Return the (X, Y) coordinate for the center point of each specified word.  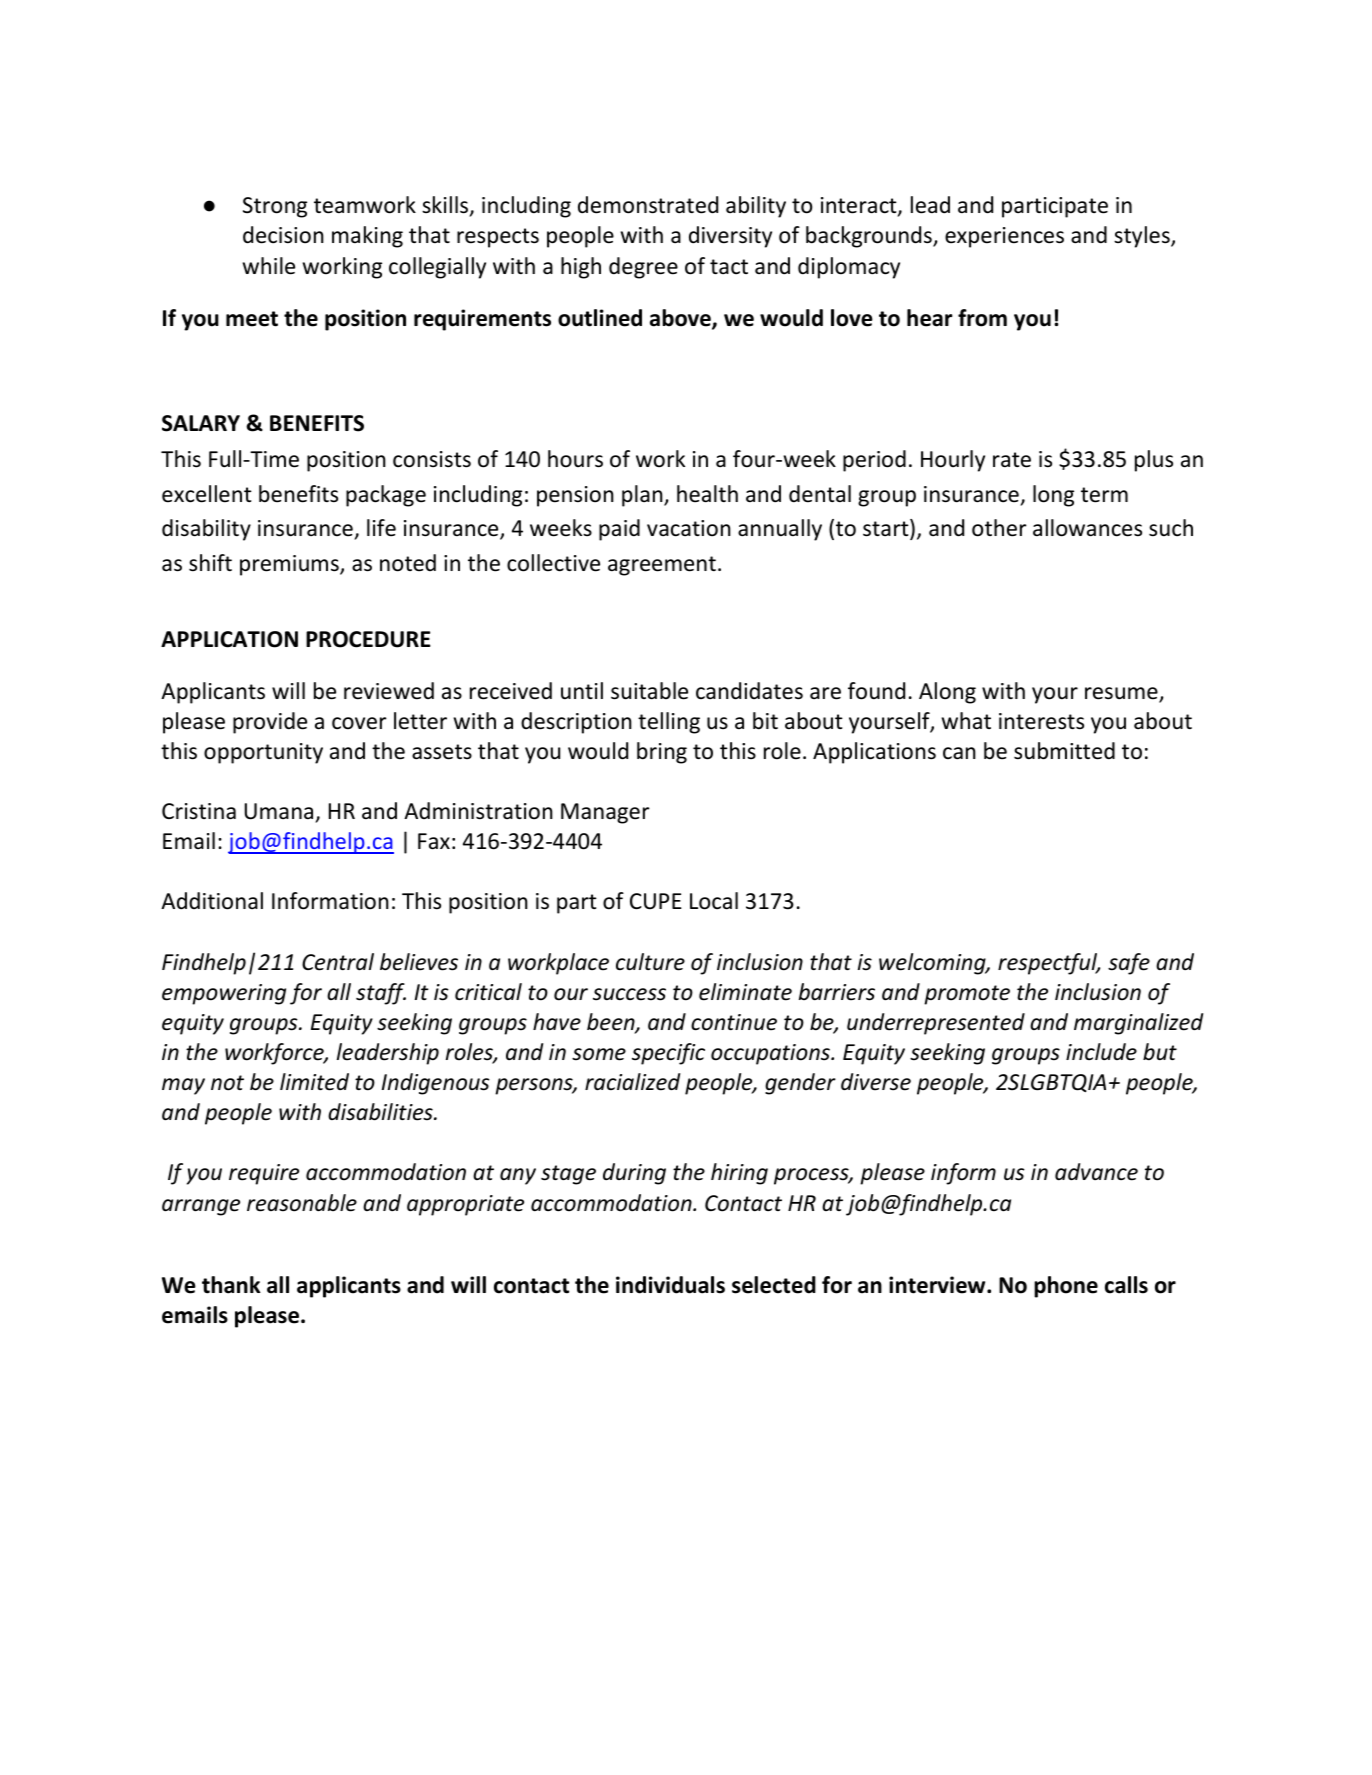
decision (283, 235)
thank (231, 1285)
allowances (1087, 528)
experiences (1004, 237)
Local (714, 901)
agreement (662, 566)
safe (1129, 964)
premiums (290, 565)
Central (338, 962)
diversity (730, 237)
